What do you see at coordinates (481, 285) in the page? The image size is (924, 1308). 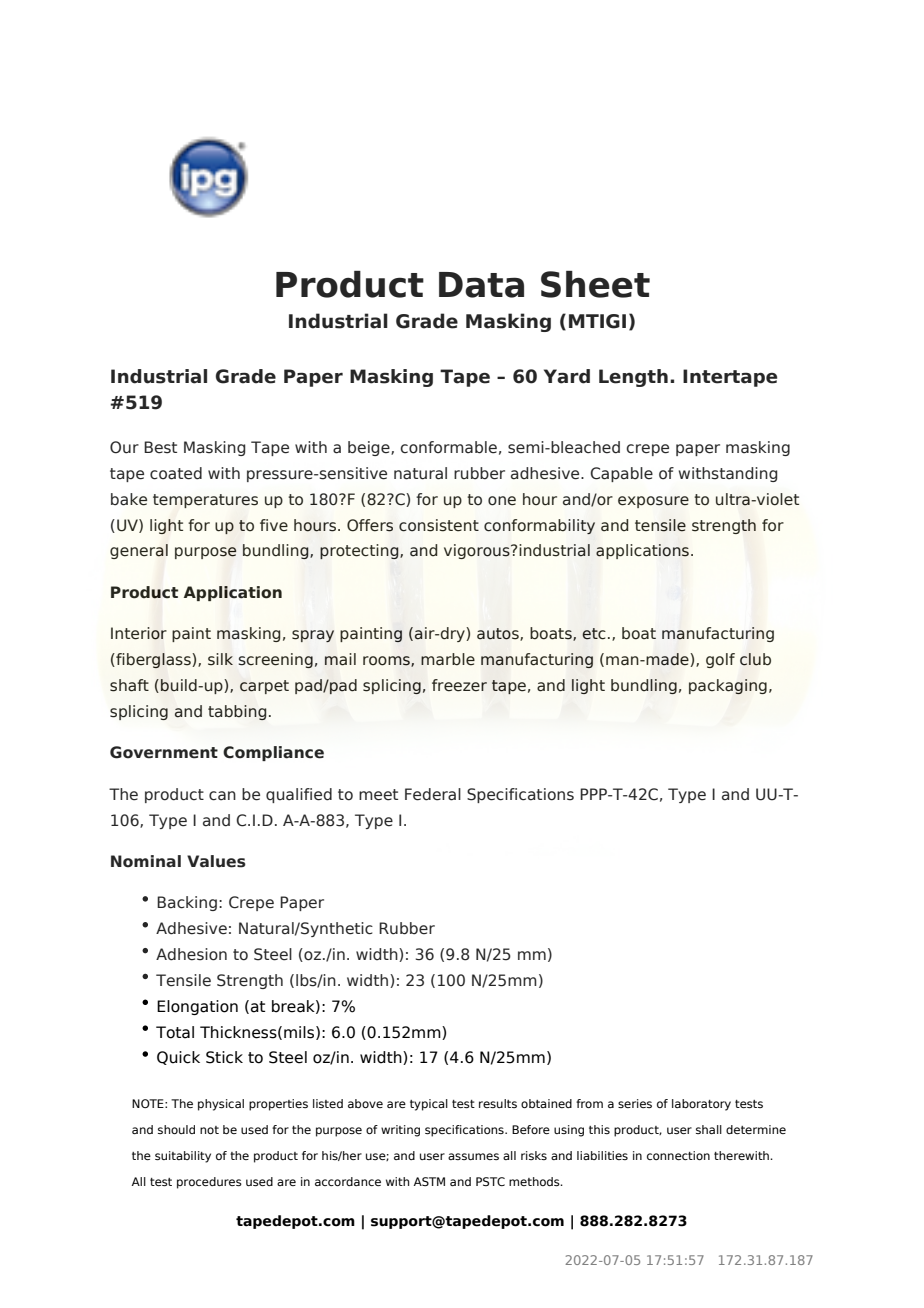 I see `Data` at bounding box center [481, 285].
